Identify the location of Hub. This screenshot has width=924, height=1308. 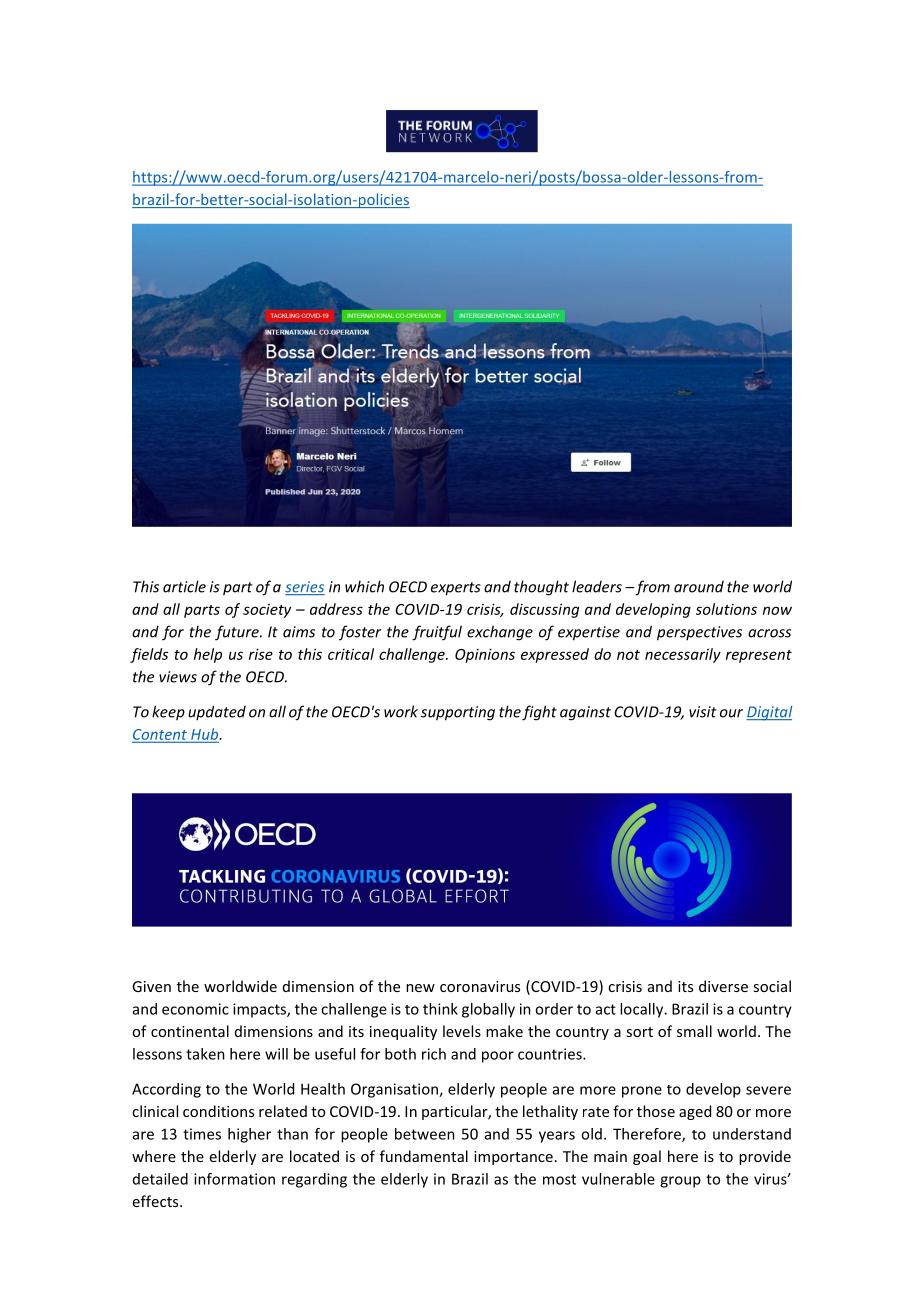
(205, 735).
